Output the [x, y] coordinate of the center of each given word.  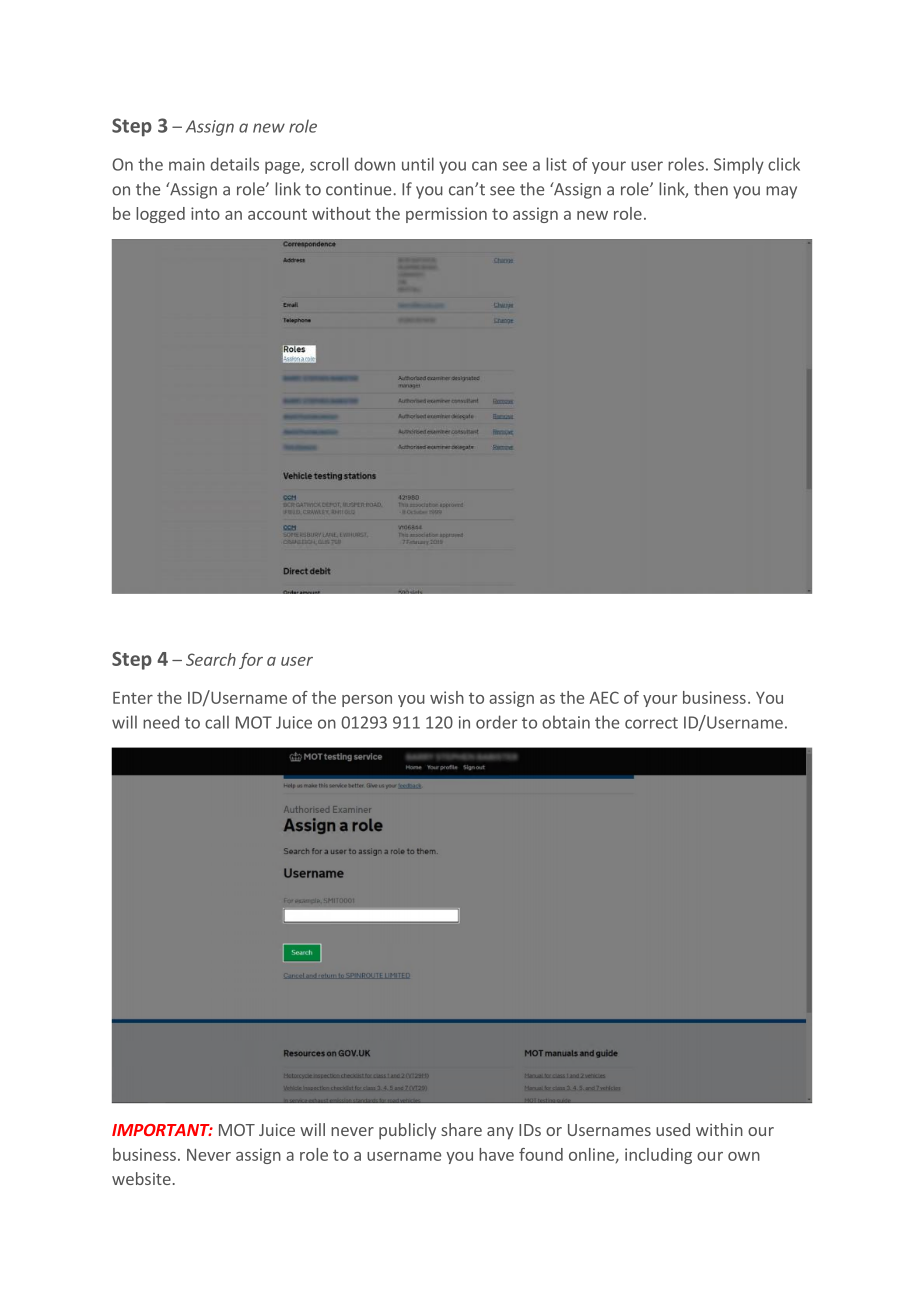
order [497, 722]
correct [651, 723]
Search [211, 659]
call [217, 722]
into [205, 213]
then [711, 189]
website [141, 1178]
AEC [604, 697]
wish [447, 697]
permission [446, 215]
